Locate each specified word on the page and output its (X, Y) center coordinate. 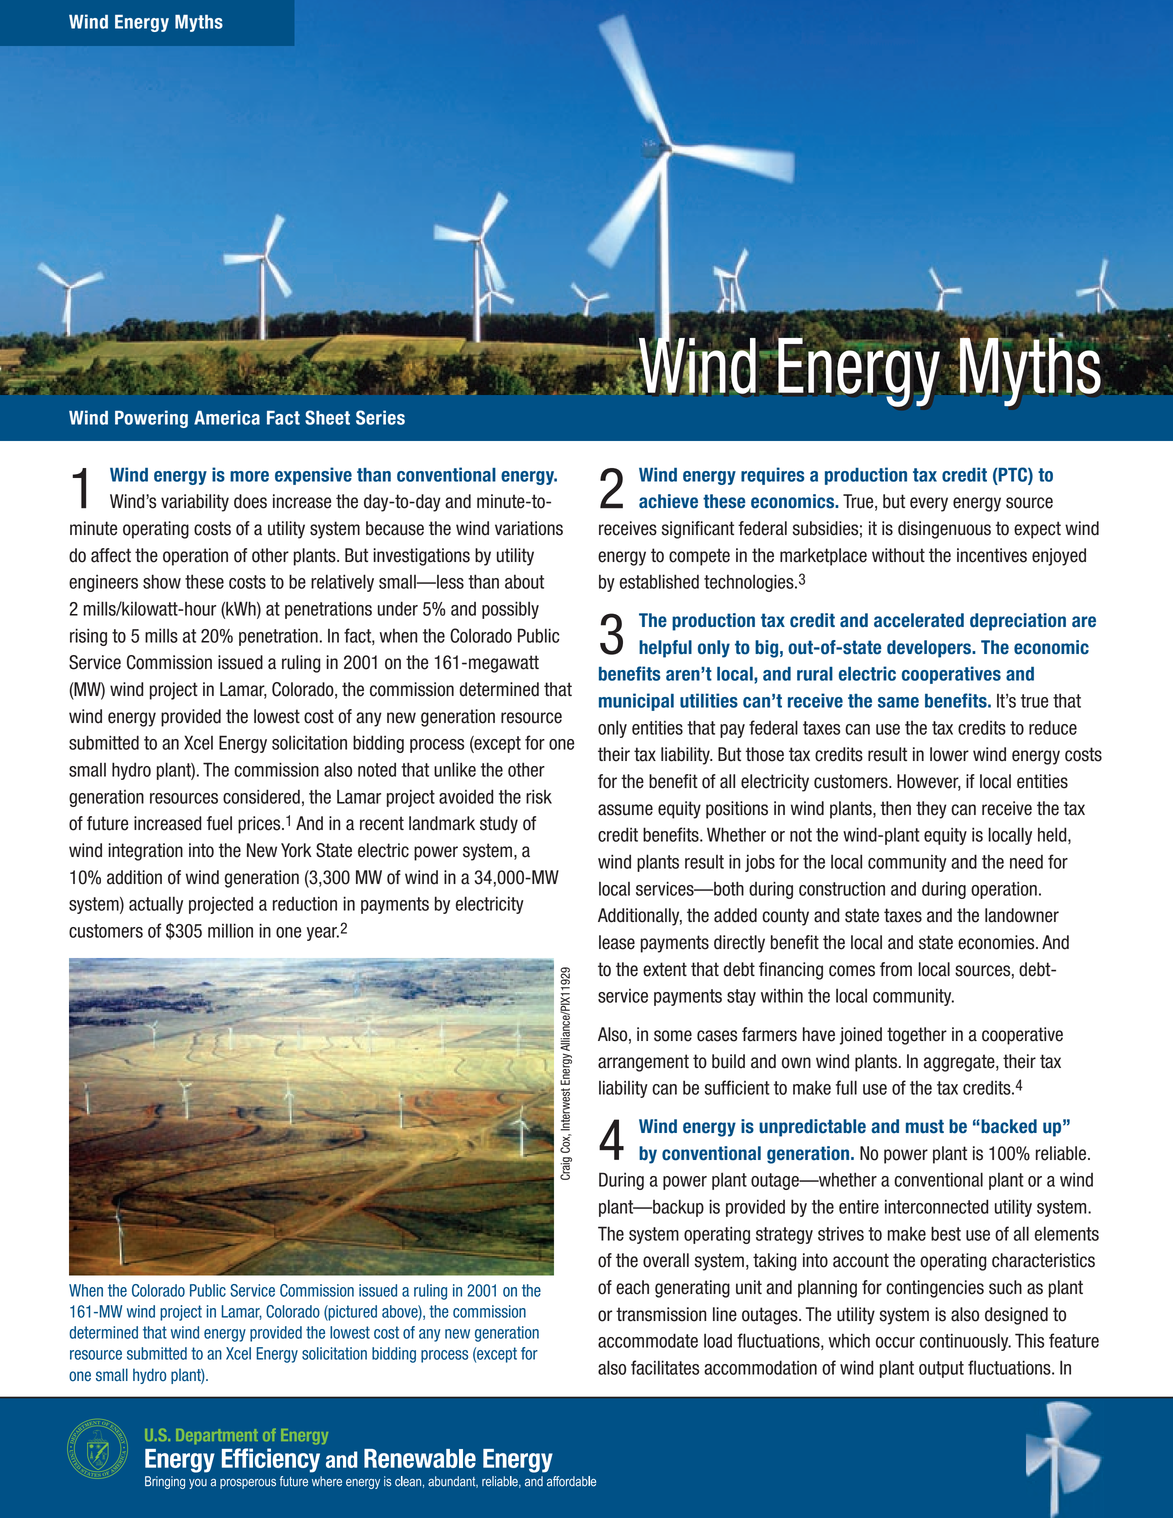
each (632, 1287)
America (227, 417)
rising (88, 637)
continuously (965, 1342)
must (925, 1126)
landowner (1022, 915)
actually (156, 905)
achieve (668, 501)
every (929, 504)
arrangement (643, 1063)
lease (617, 942)
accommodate (648, 1340)
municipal (636, 702)
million (230, 930)
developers (930, 649)
